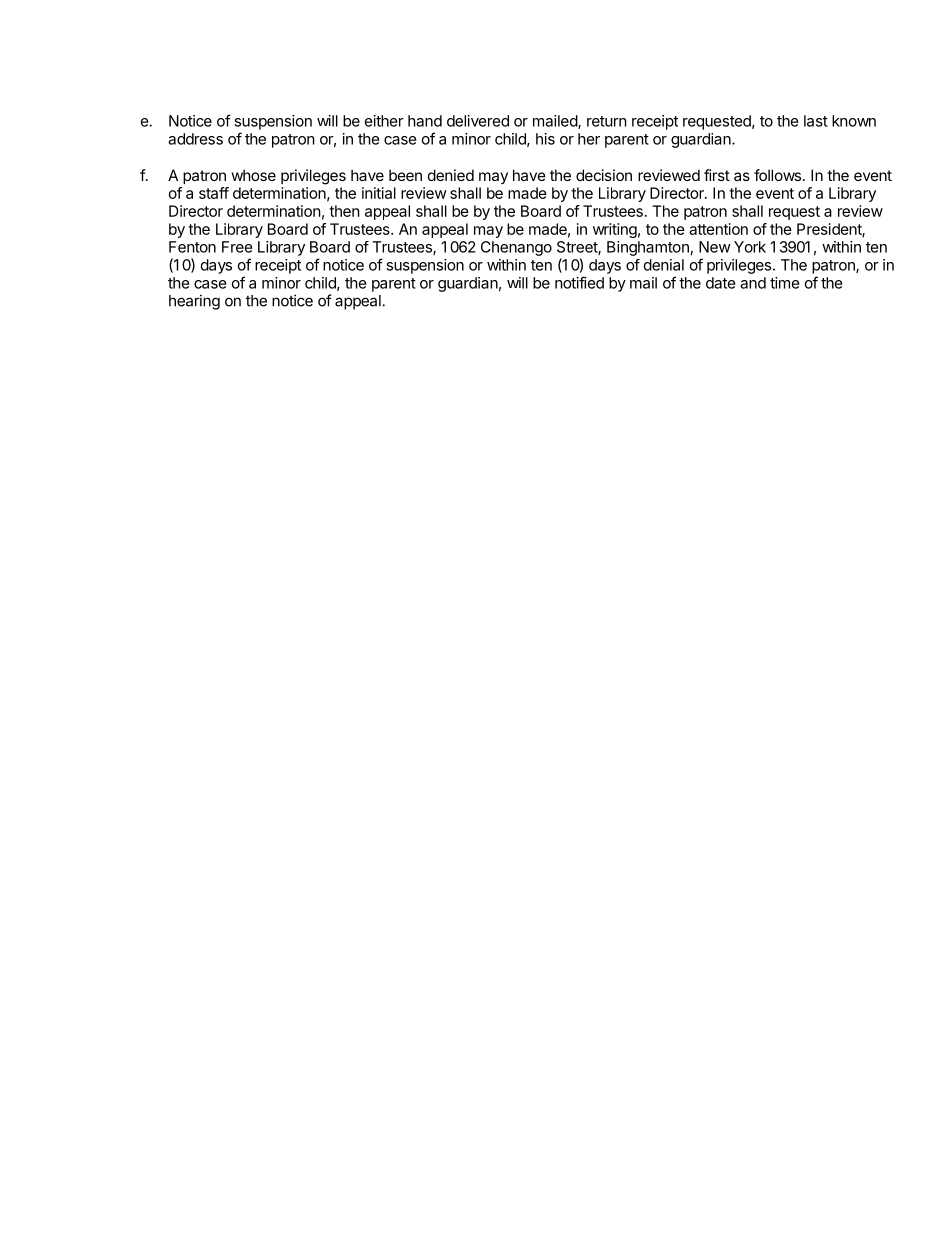 The image size is (952, 1233). What do you see at coordinates (451, 175) in the screenshot?
I see `denied` at bounding box center [451, 175].
